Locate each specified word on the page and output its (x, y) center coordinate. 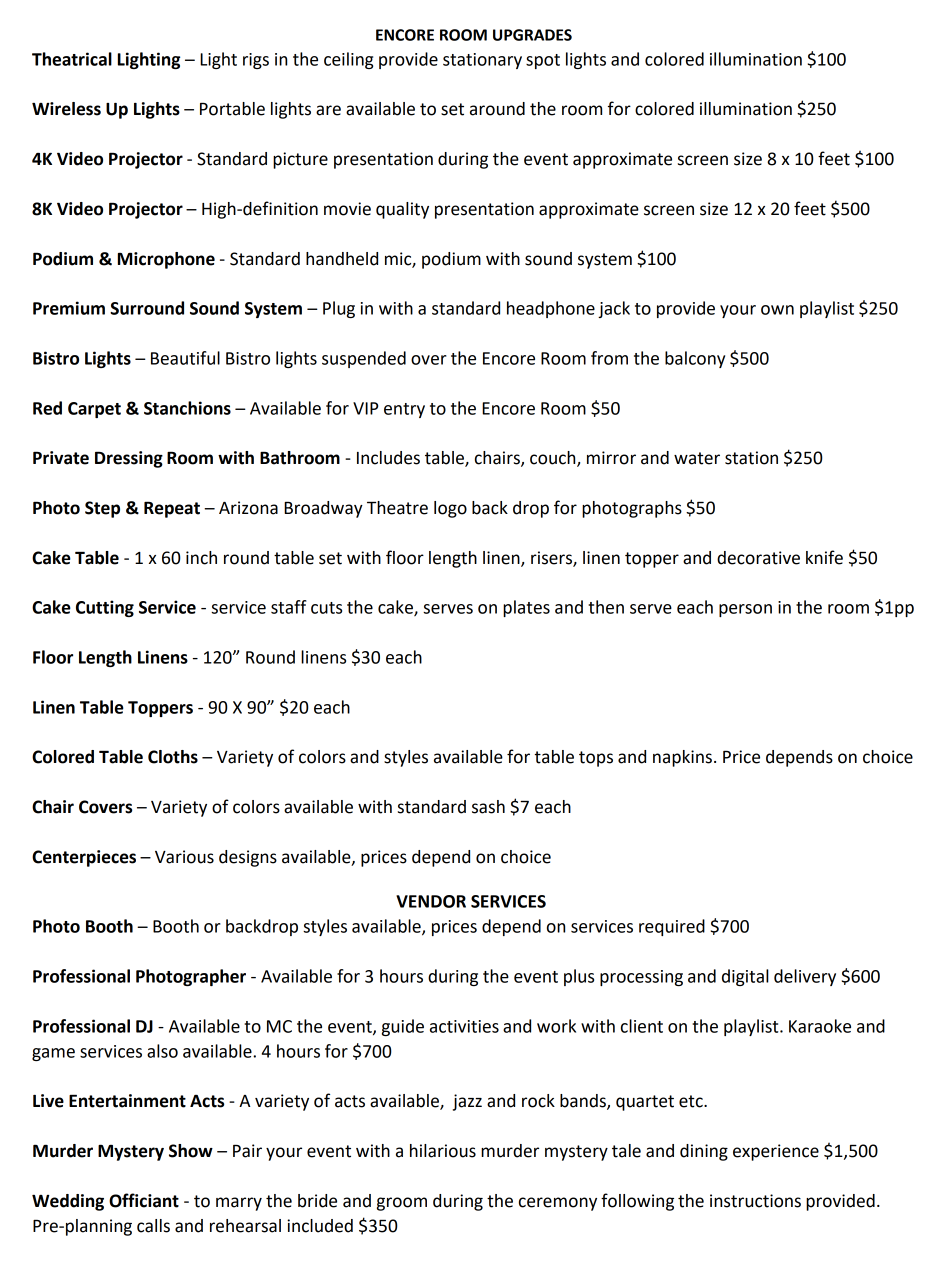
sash (488, 807)
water (697, 458)
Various (184, 857)
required (672, 927)
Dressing (129, 459)
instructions (755, 1201)
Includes (388, 458)
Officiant (144, 1200)
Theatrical (72, 59)
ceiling (348, 60)
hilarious (443, 1151)
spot (543, 61)
